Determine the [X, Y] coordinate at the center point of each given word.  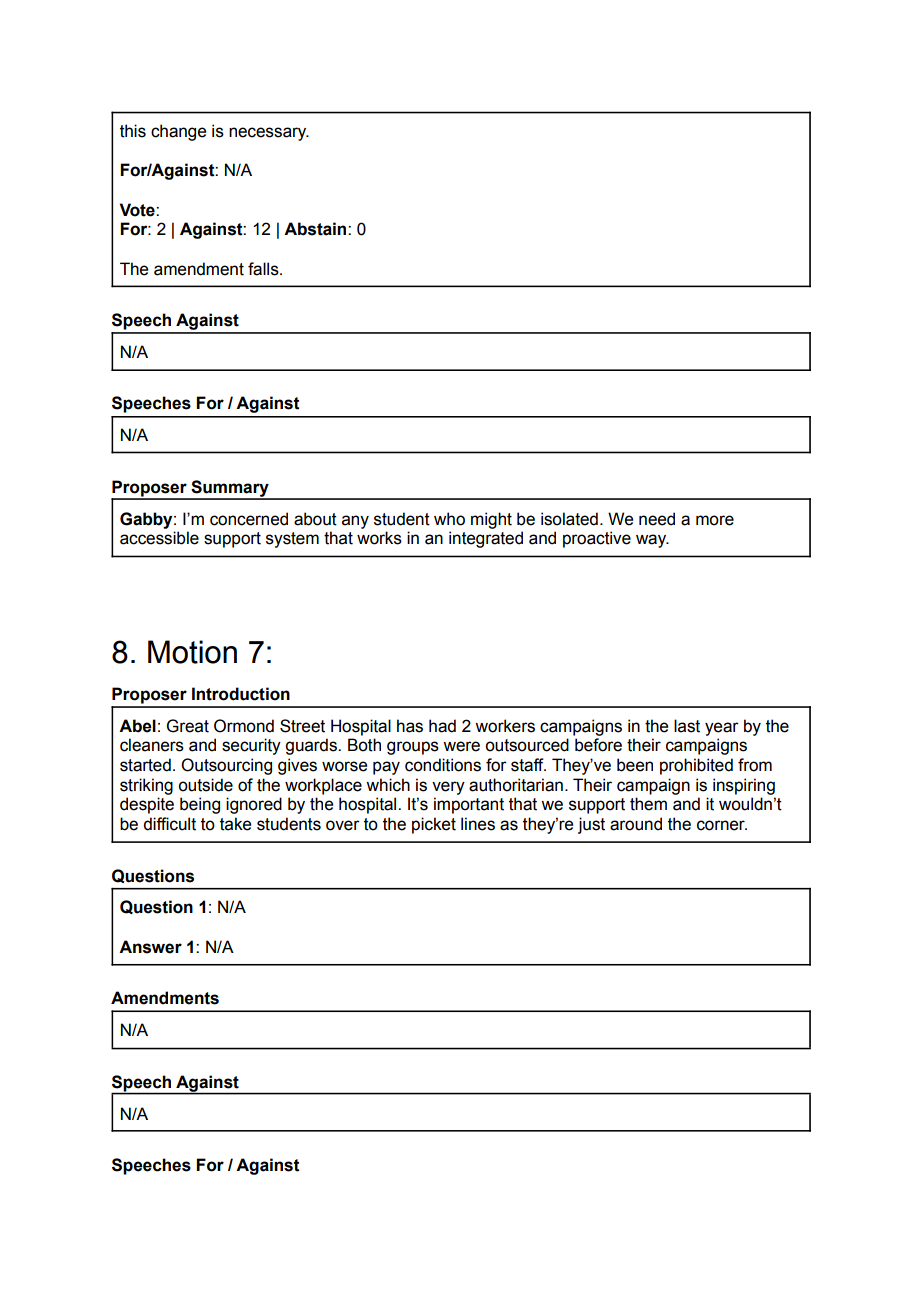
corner [722, 825]
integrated [486, 539]
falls [264, 269]
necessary [269, 134]
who [449, 519]
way [652, 541]
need [657, 519]
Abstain [316, 229]
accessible [159, 538]
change [178, 132]
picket [434, 825]
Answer [150, 947]
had [442, 726]
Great [188, 726]
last [687, 726]
